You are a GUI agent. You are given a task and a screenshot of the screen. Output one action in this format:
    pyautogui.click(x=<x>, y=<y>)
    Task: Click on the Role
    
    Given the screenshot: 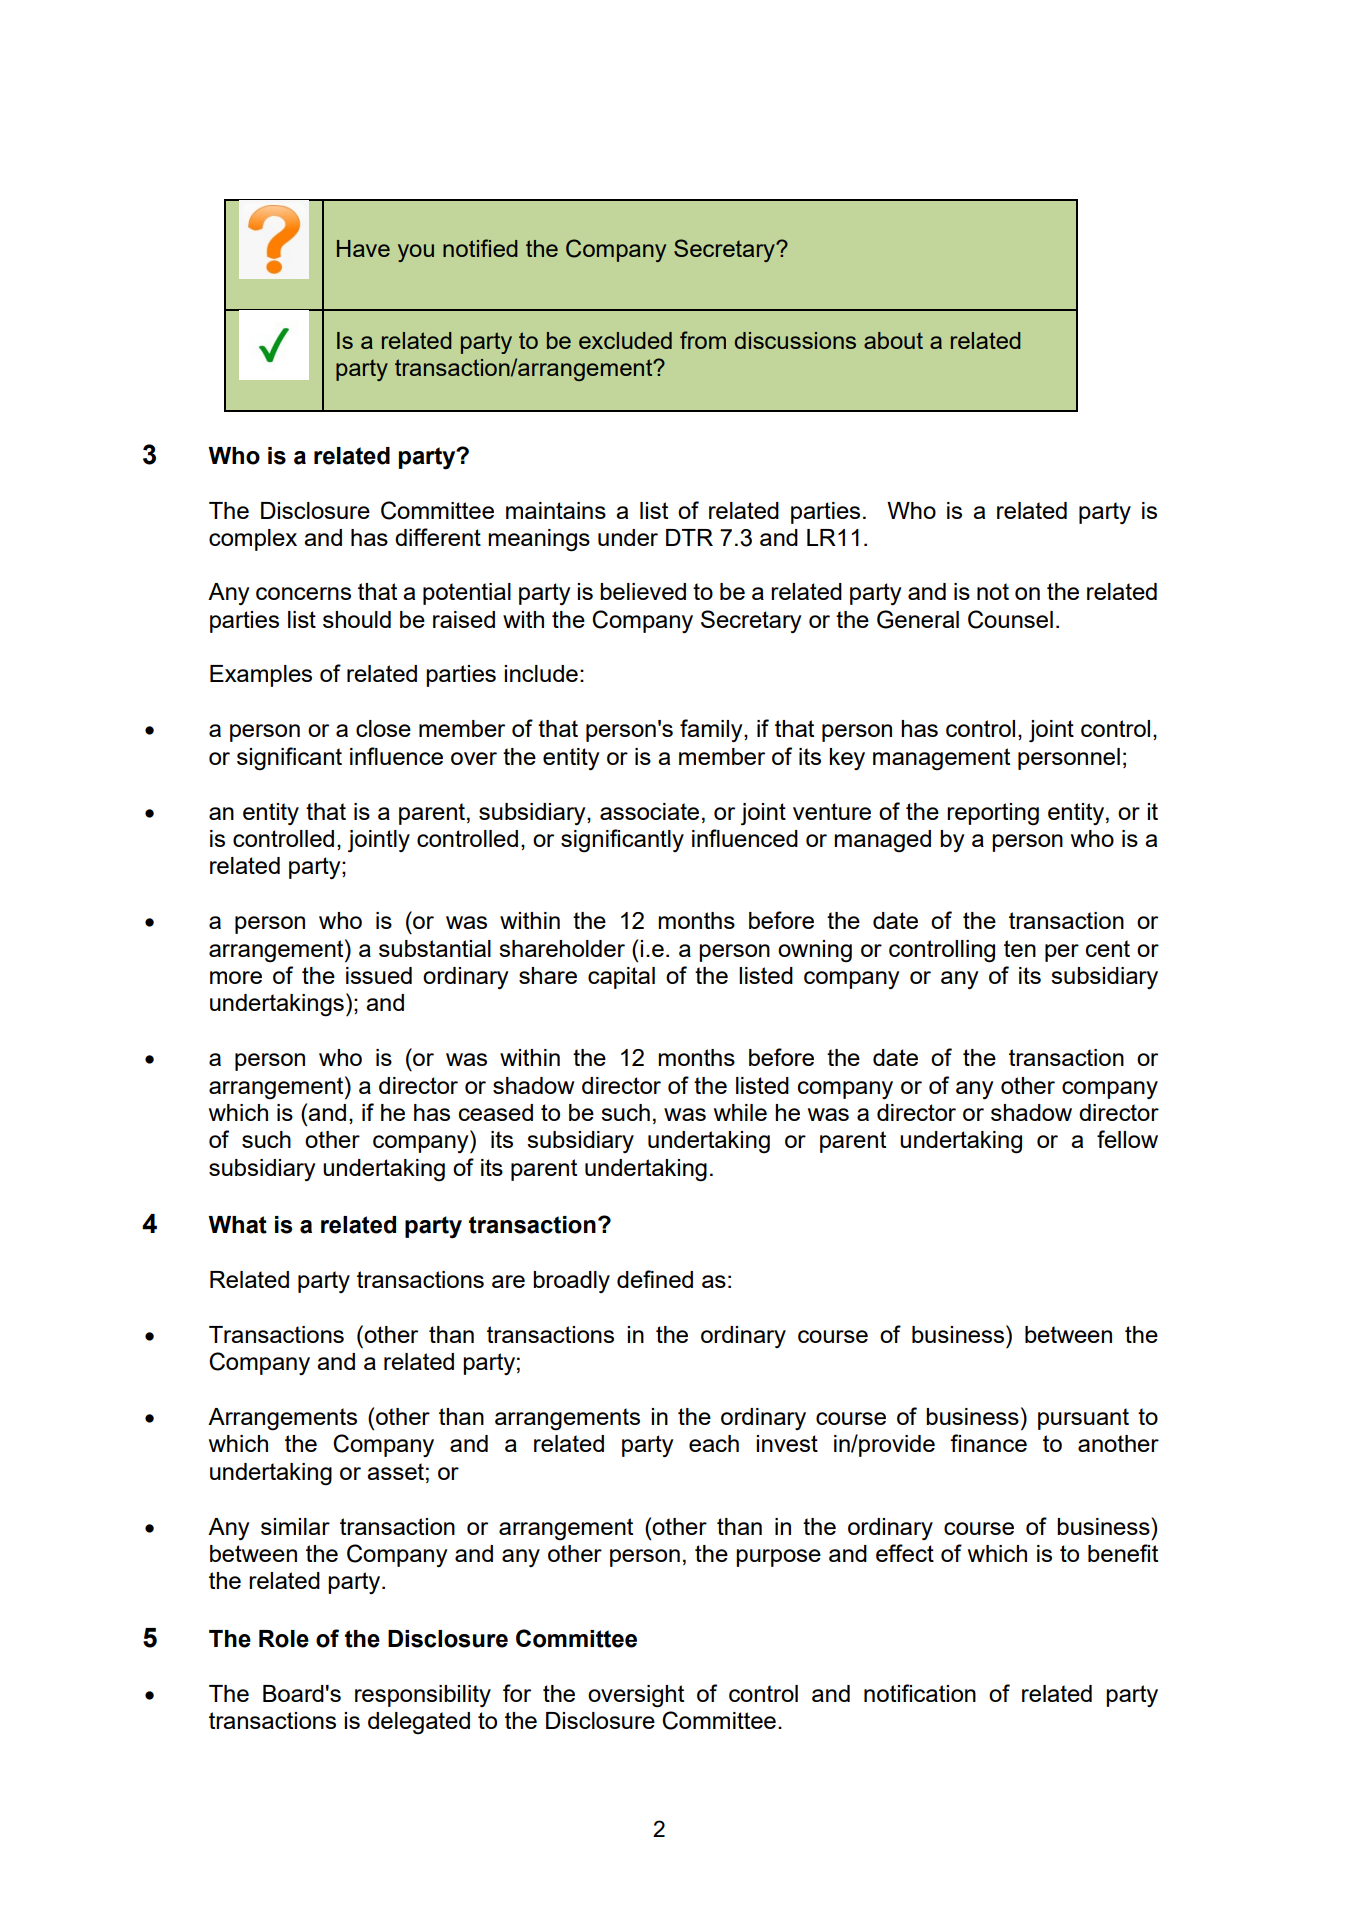 What is the action you would take?
    pyautogui.click(x=284, y=1639)
